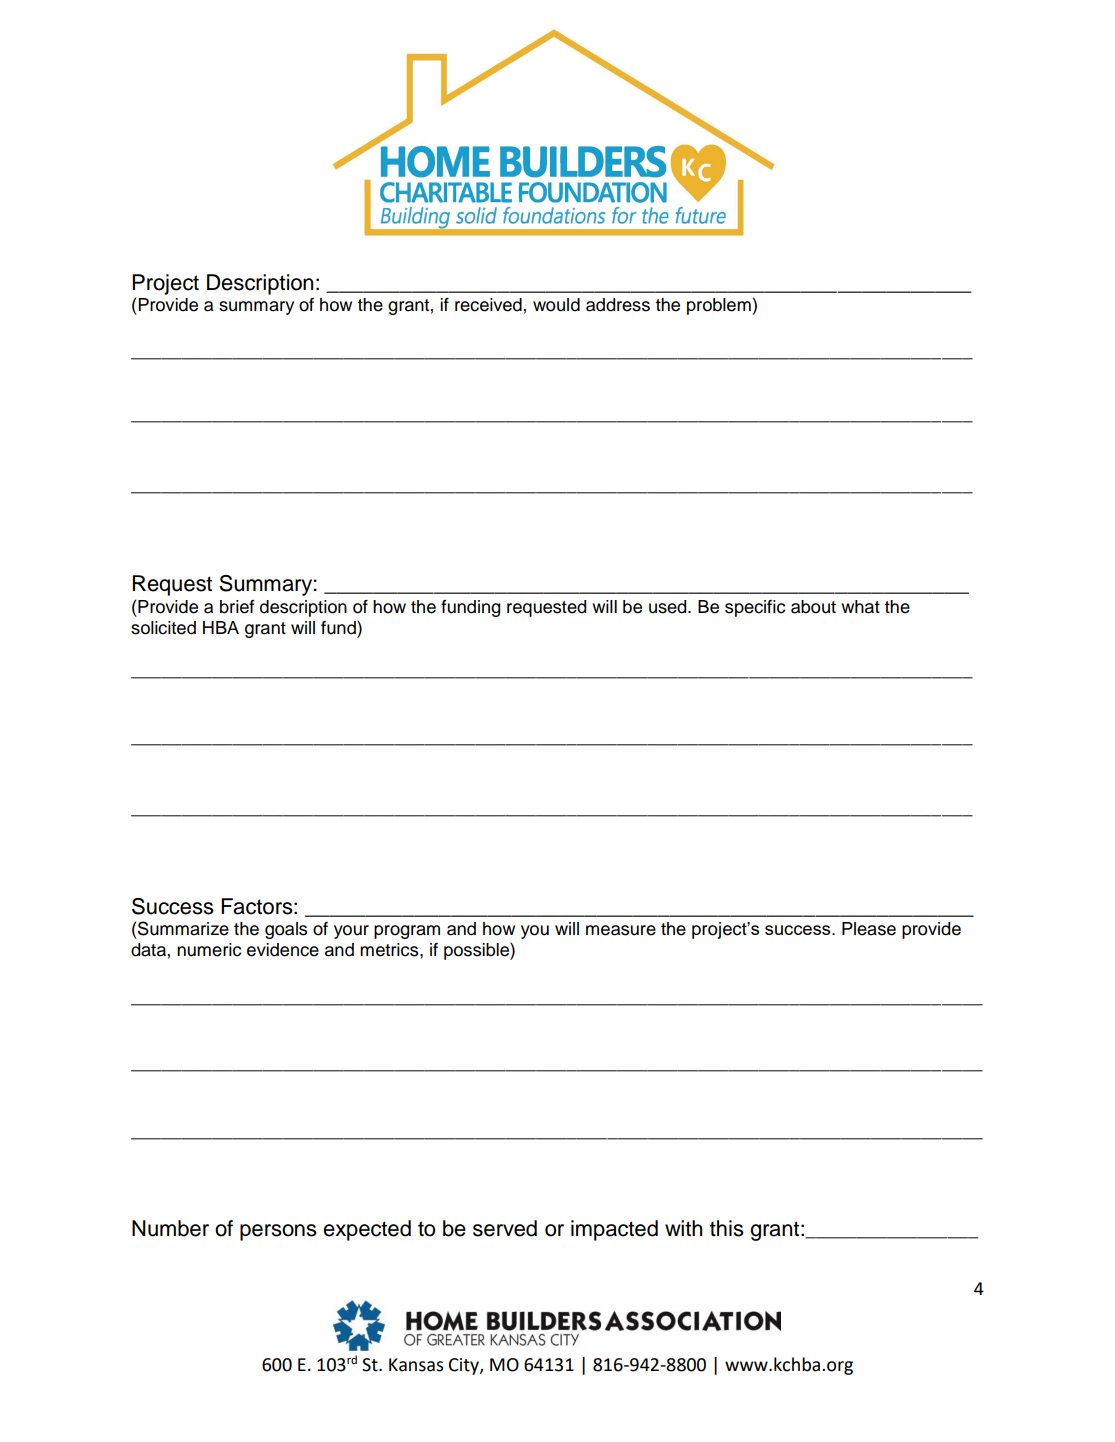  I want to click on Kansas, so click(416, 1365).
